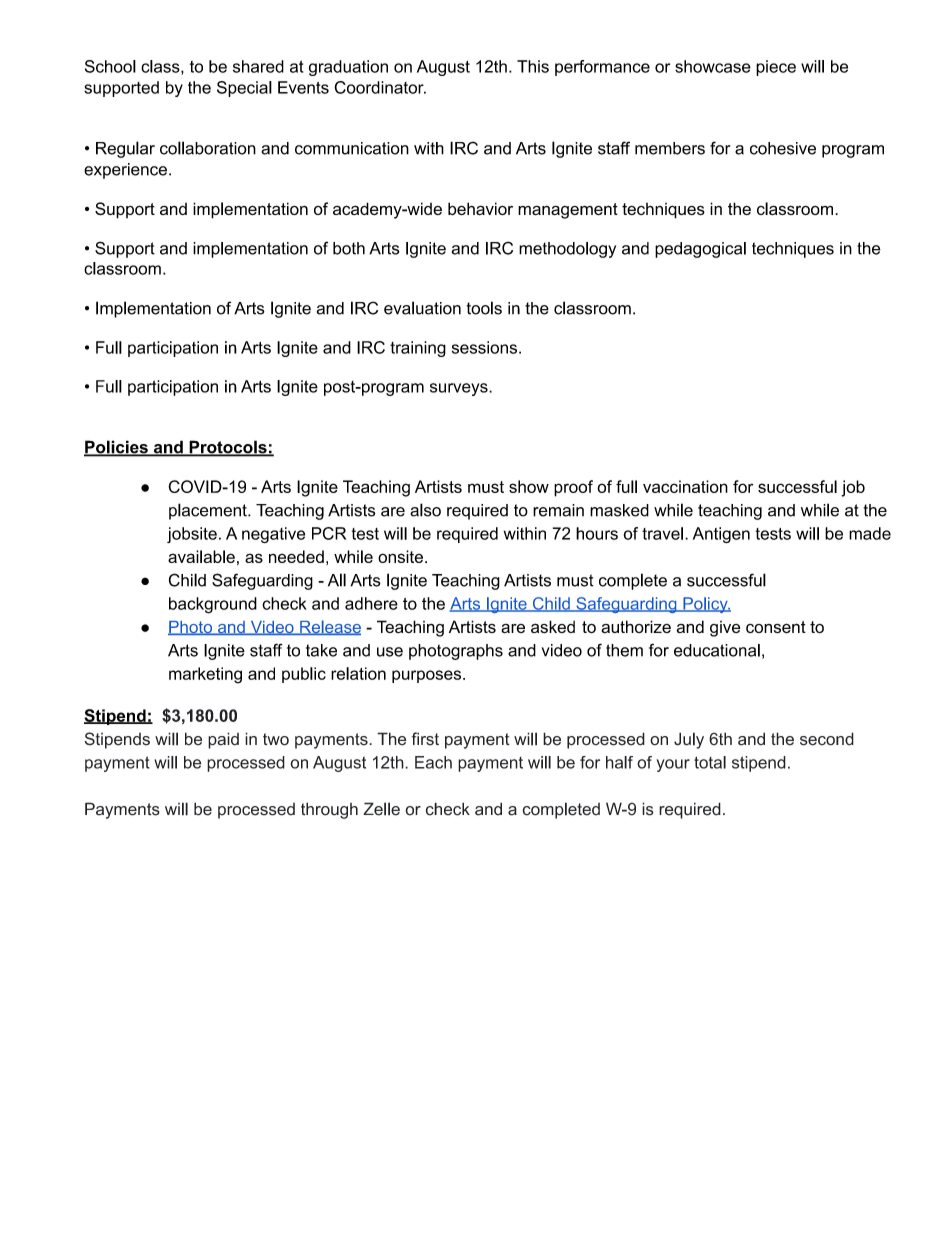 This document has width=952, height=1233. What do you see at coordinates (533, 66) in the document?
I see `This` at bounding box center [533, 66].
